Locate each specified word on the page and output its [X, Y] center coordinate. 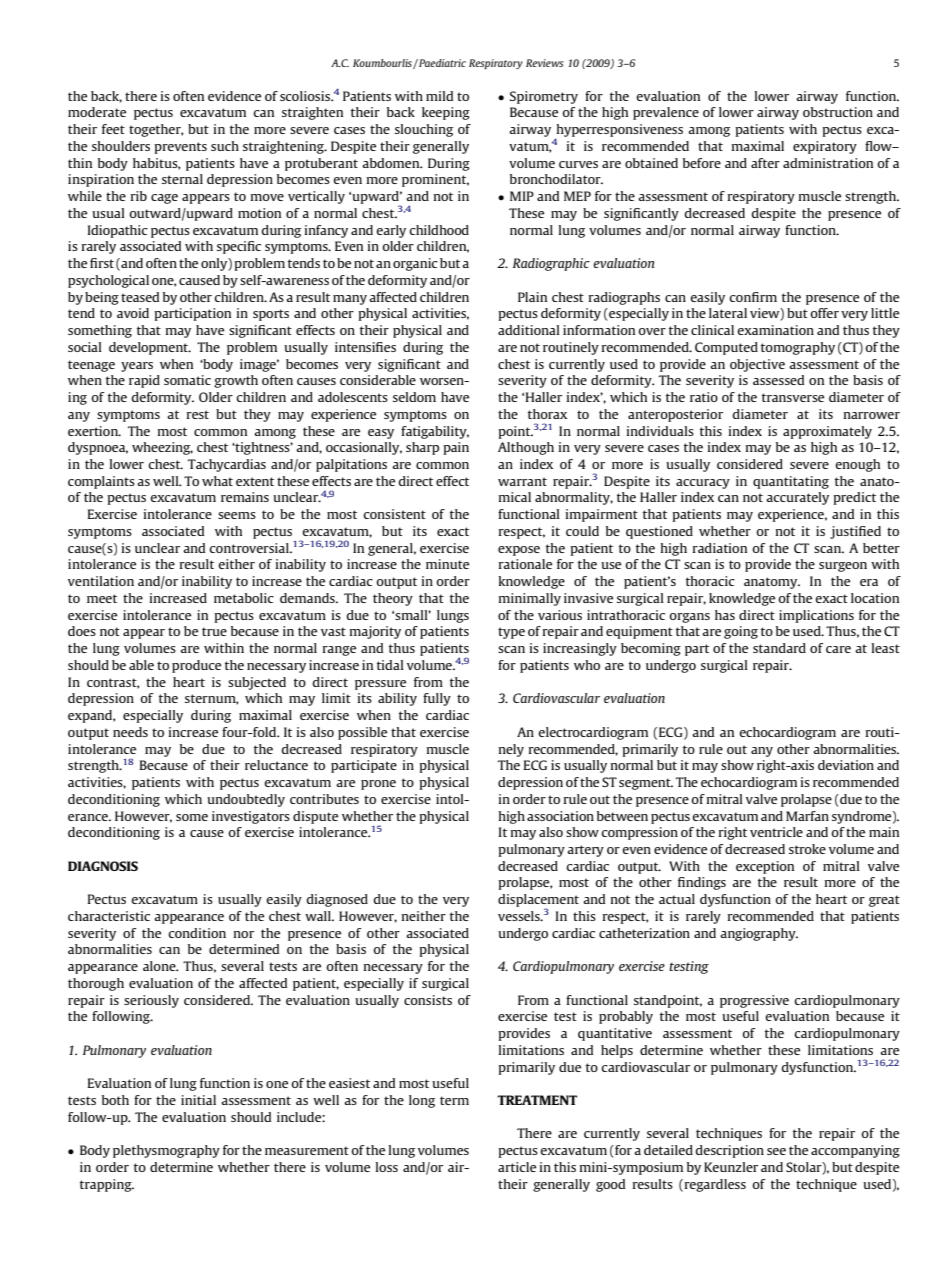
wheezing [162, 448]
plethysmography [166, 1151]
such [225, 146]
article [517, 1167]
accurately [797, 498]
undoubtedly [246, 800]
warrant [522, 481]
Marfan [807, 816]
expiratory [825, 147]
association [560, 816]
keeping [446, 113]
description [729, 1151]
